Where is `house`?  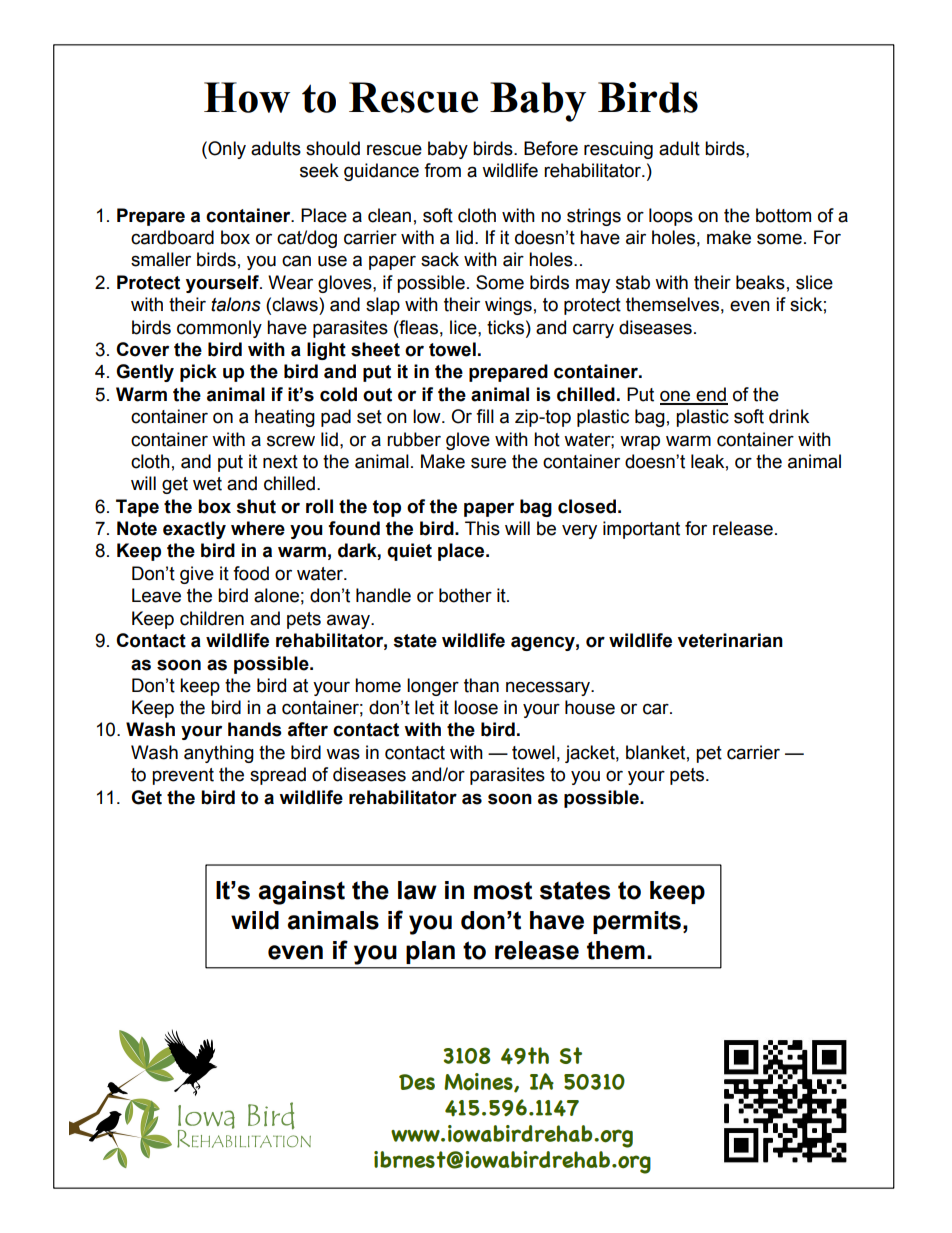
house is located at coordinates (590, 707).
